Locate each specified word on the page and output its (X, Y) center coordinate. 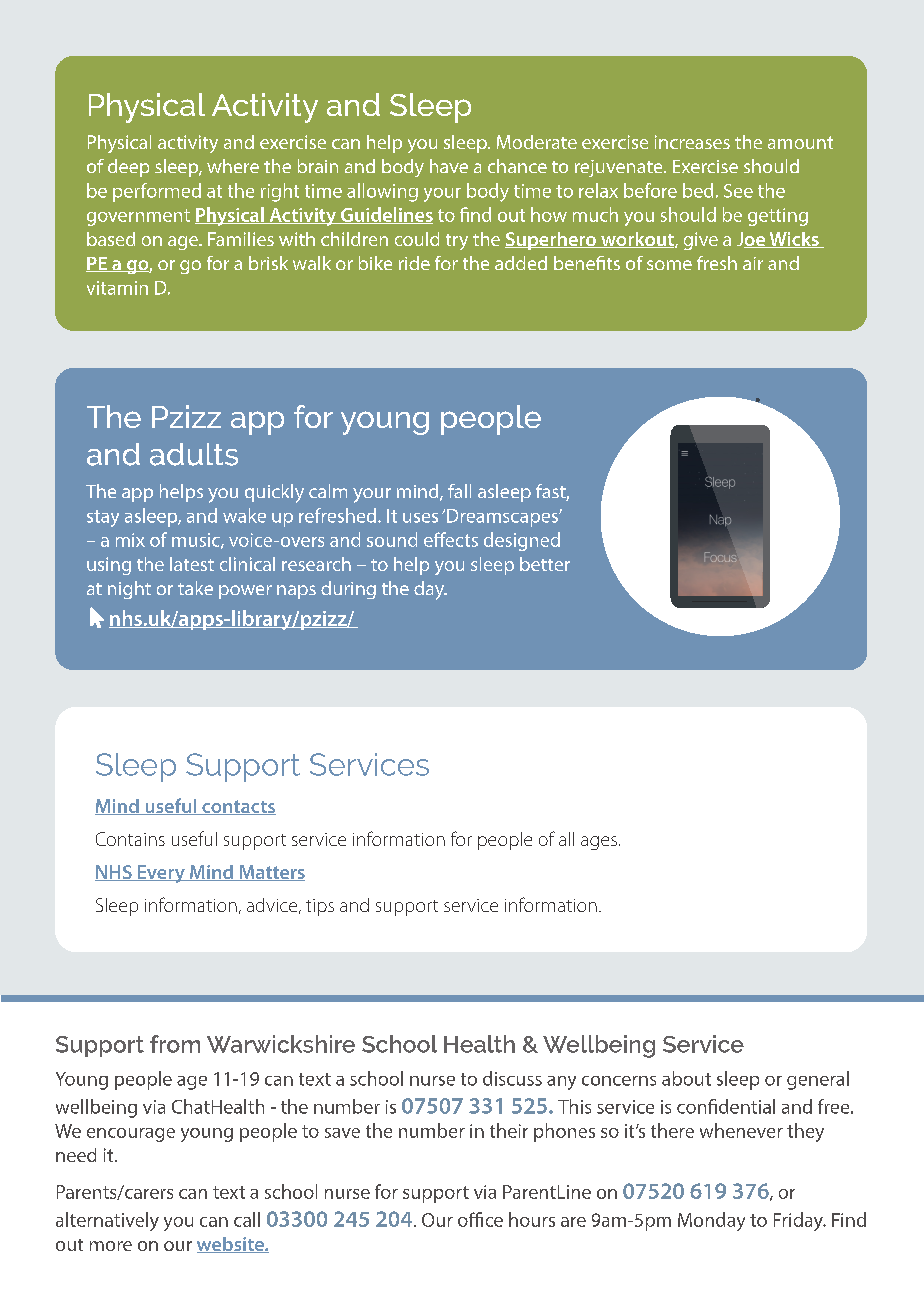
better (545, 564)
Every (161, 874)
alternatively (107, 1221)
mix (130, 540)
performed (157, 192)
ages (599, 843)
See (738, 191)
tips (320, 907)
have (449, 166)
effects (451, 539)
